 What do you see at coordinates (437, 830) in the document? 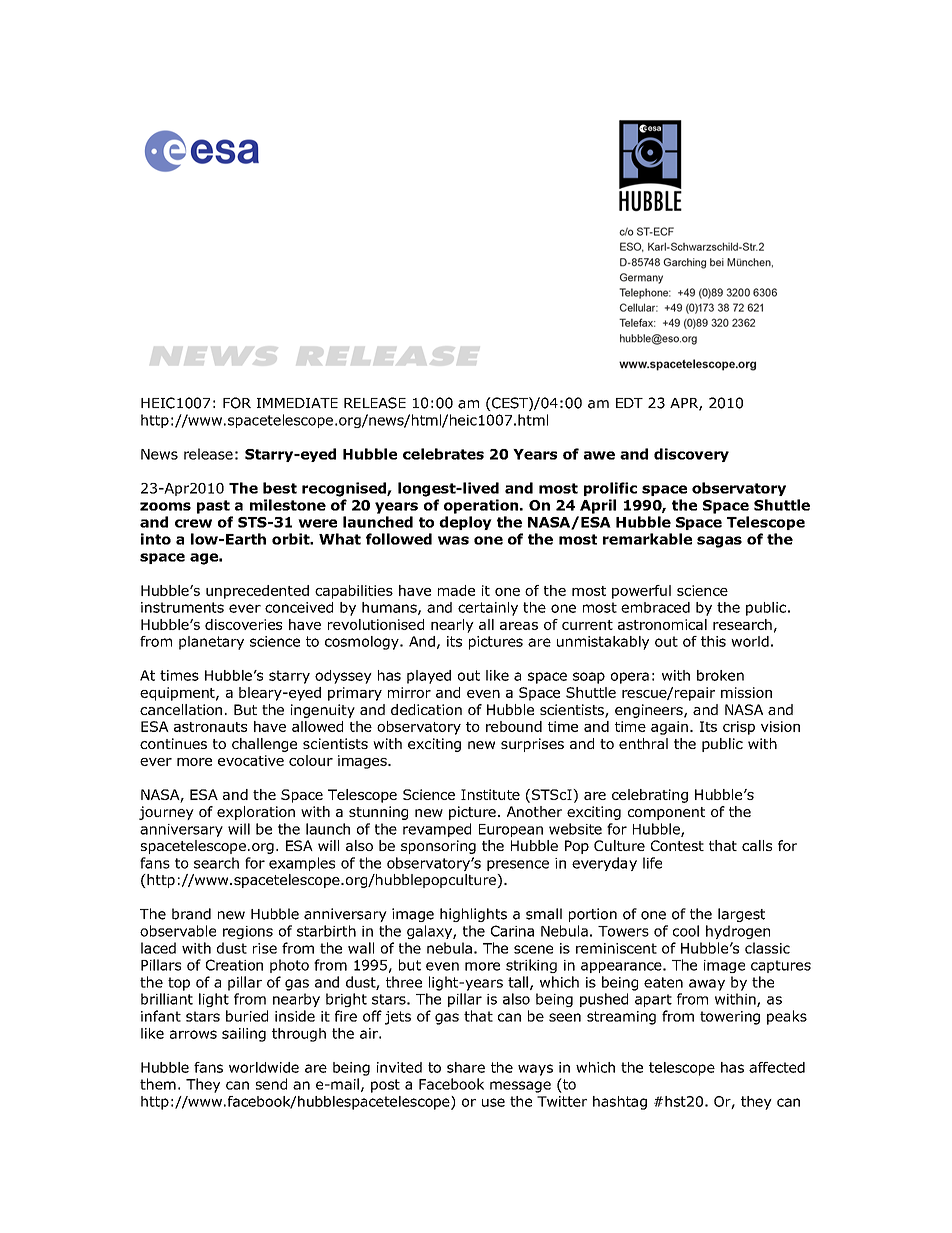
I see `revamped` at bounding box center [437, 830].
